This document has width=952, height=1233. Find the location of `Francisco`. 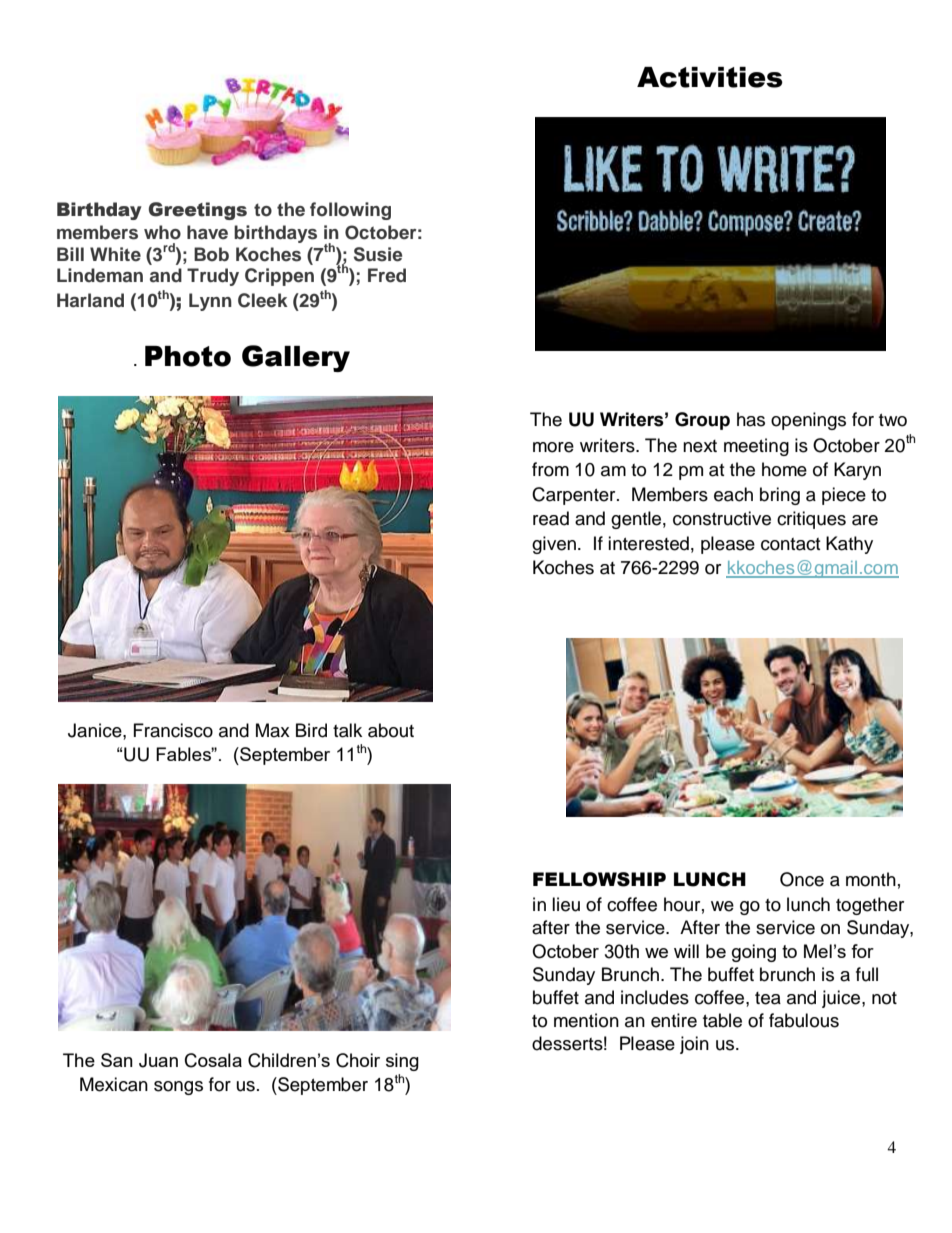

Francisco is located at coordinates (173, 730).
